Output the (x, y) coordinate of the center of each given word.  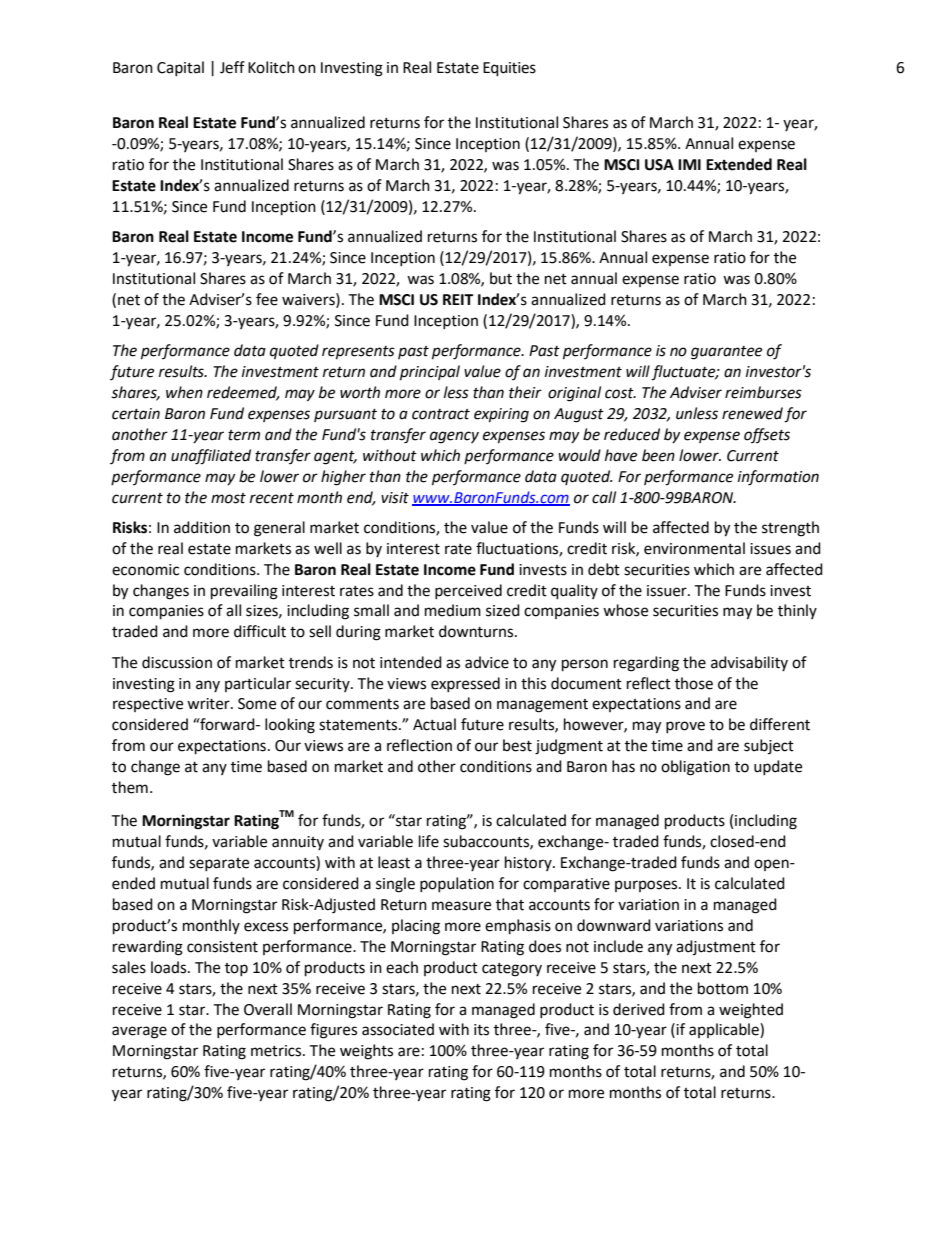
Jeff (232, 67)
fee (267, 299)
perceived (468, 591)
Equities (509, 69)
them (130, 787)
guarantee (726, 353)
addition (202, 527)
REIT (458, 299)
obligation (695, 768)
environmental (694, 548)
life (429, 841)
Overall (268, 1009)
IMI (689, 164)
